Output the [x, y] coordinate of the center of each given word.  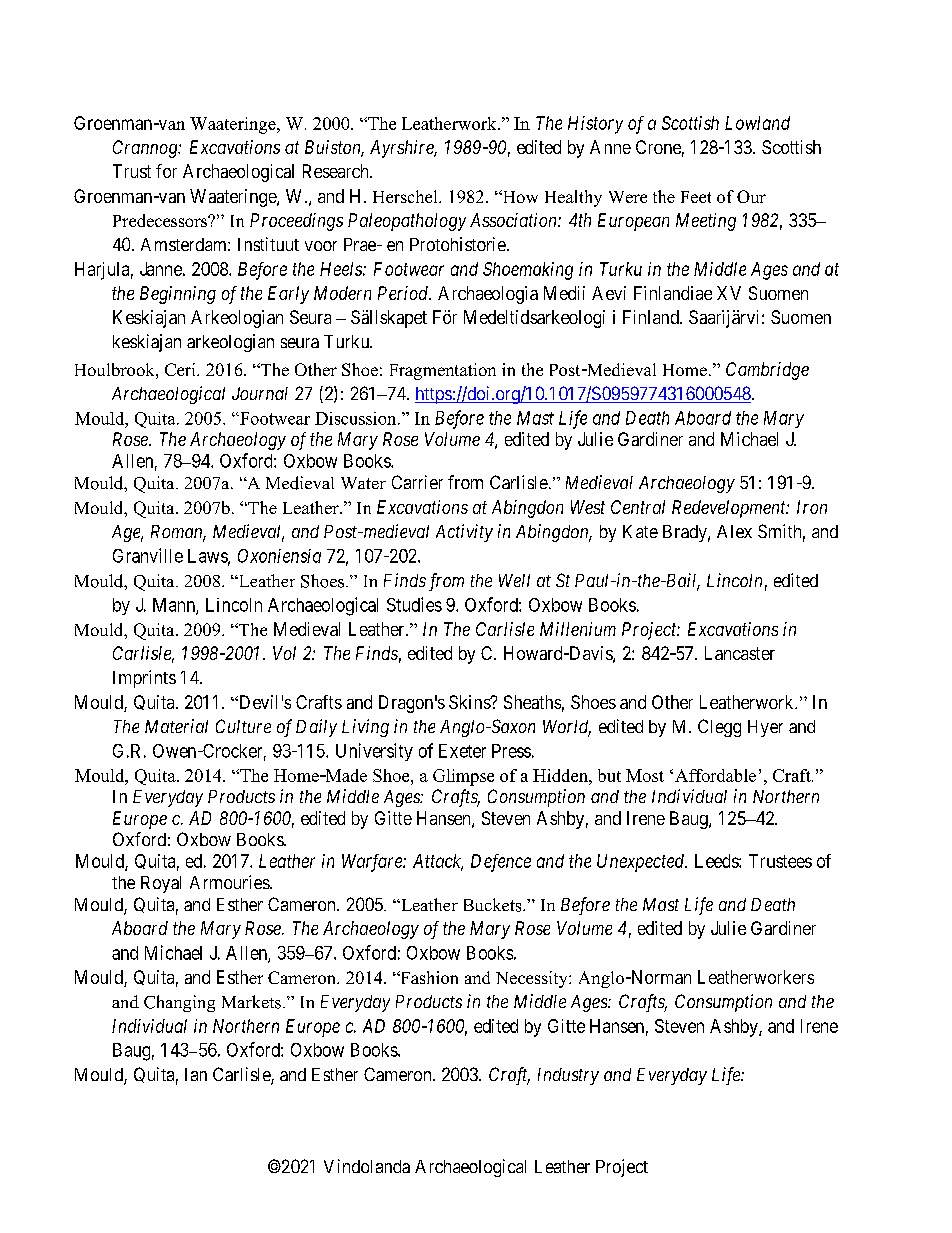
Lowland [757, 123]
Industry [568, 1076]
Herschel [406, 196]
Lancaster [740, 653]
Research [337, 171]
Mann [175, 606]
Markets [251, 1002]
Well [514, 580]
